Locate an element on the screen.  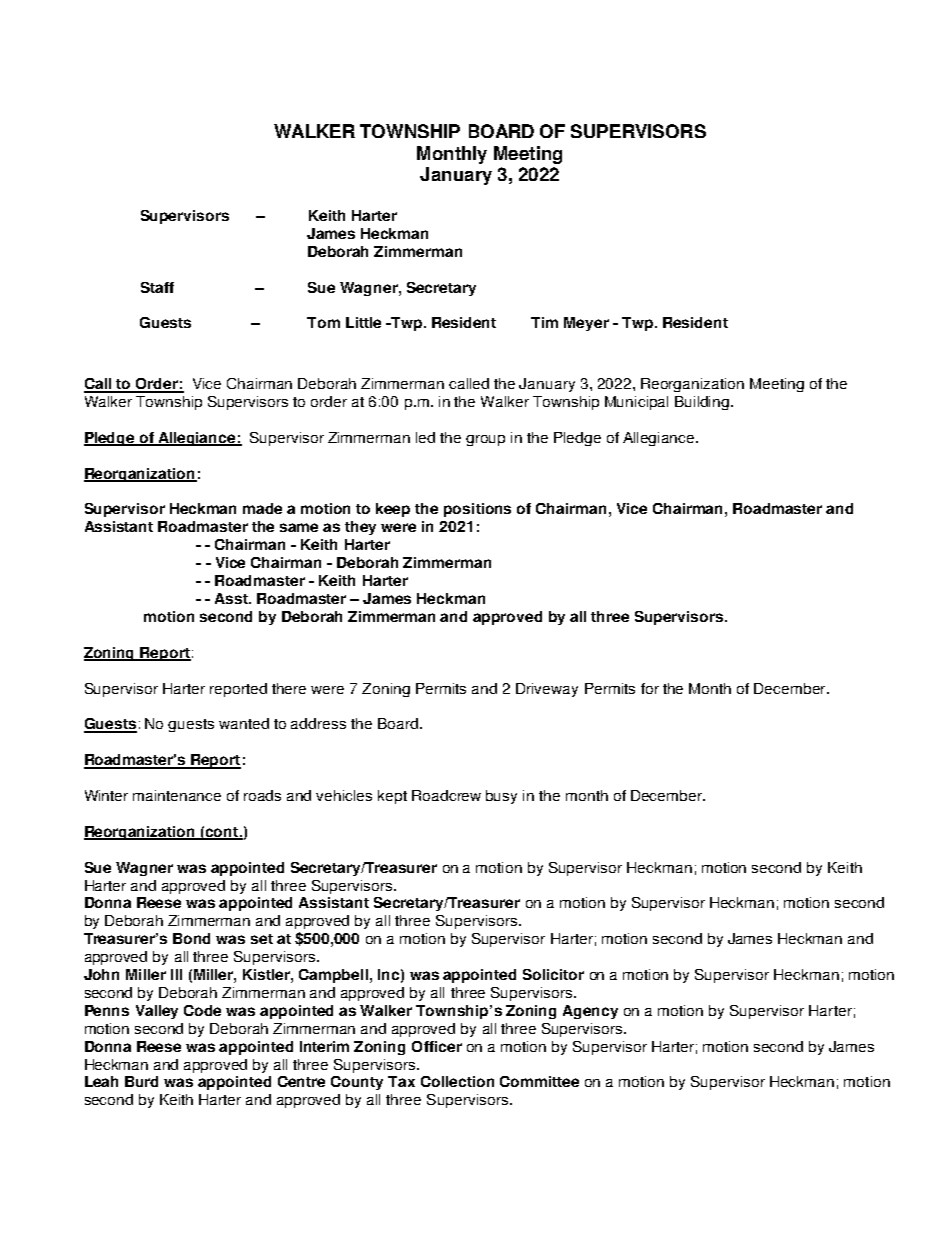
wanted is located at coordinates (244, 723).
